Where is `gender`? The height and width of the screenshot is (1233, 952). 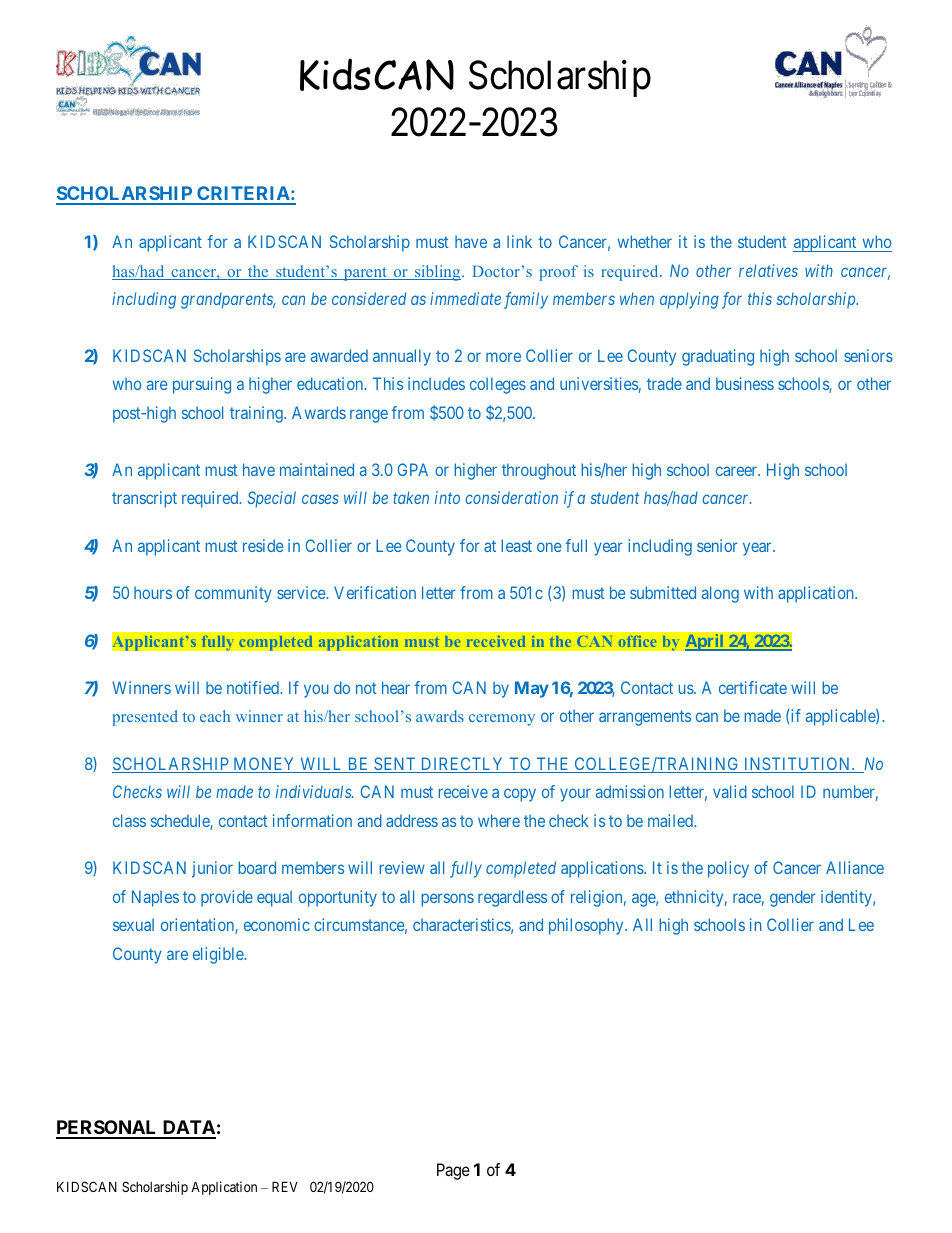 gender is located at coordinates (793, 898).
